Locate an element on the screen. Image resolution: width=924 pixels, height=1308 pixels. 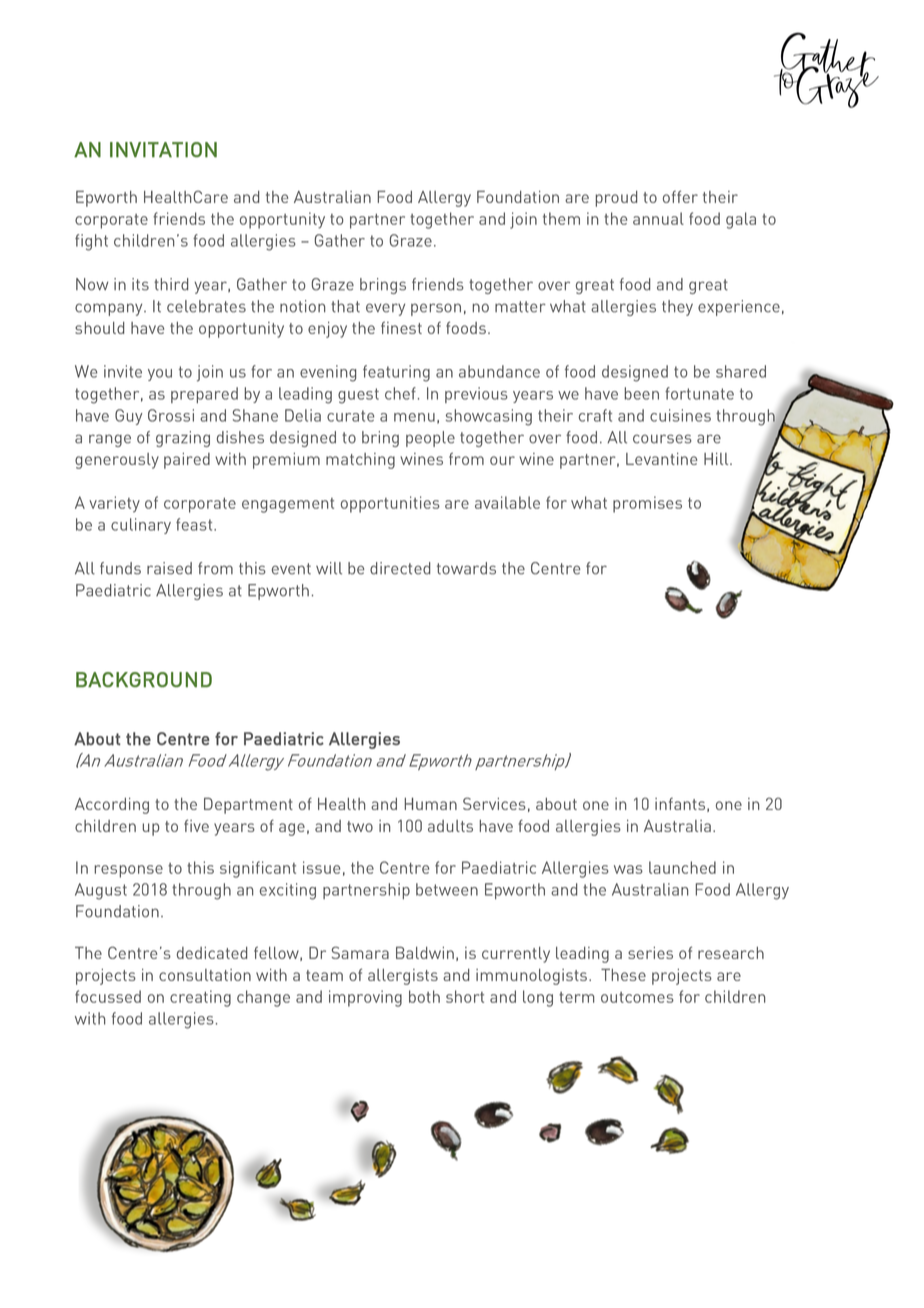
Human is located at coordinates (431, 804).
